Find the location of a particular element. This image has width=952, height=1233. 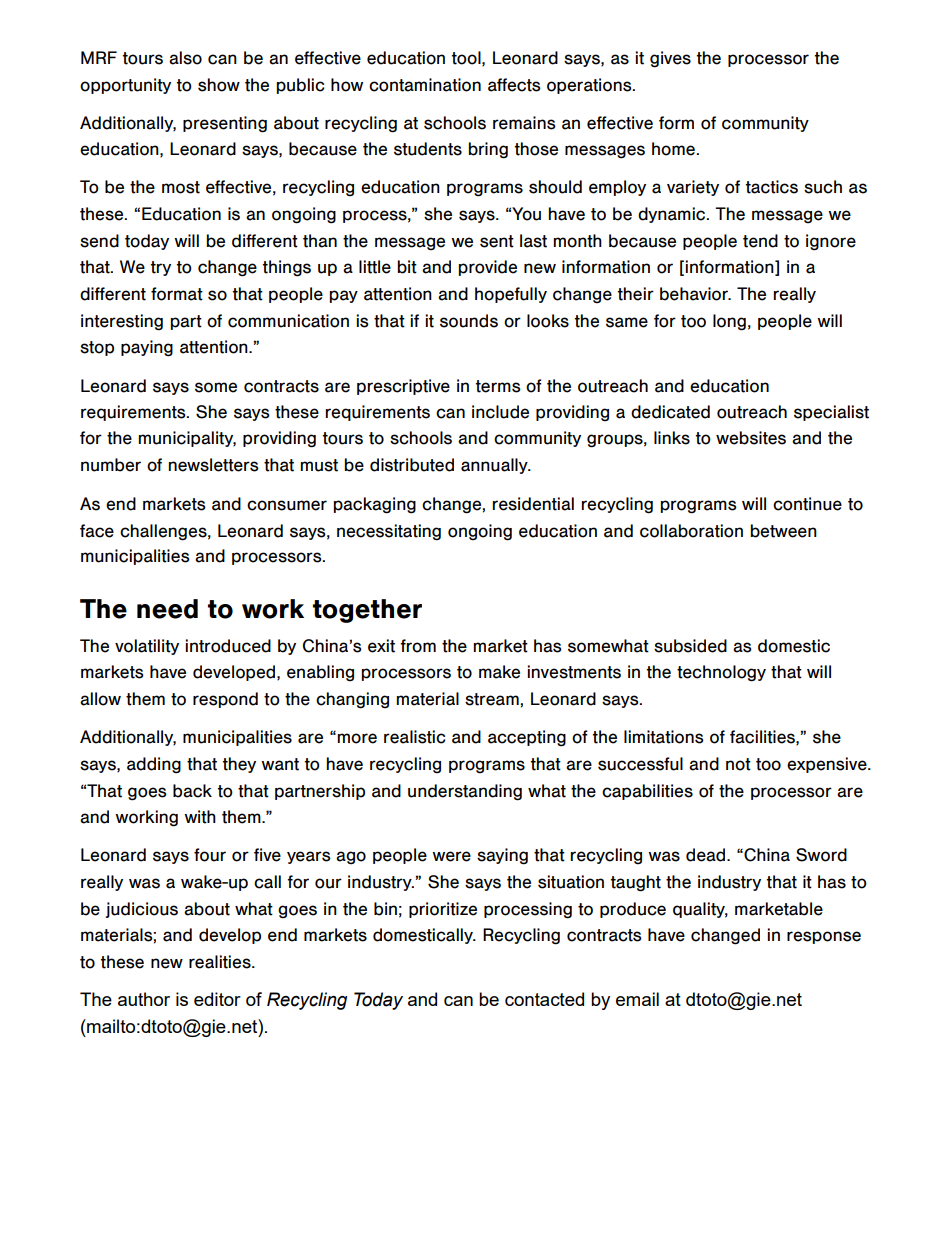

between is located at coordinates (783, 531).
